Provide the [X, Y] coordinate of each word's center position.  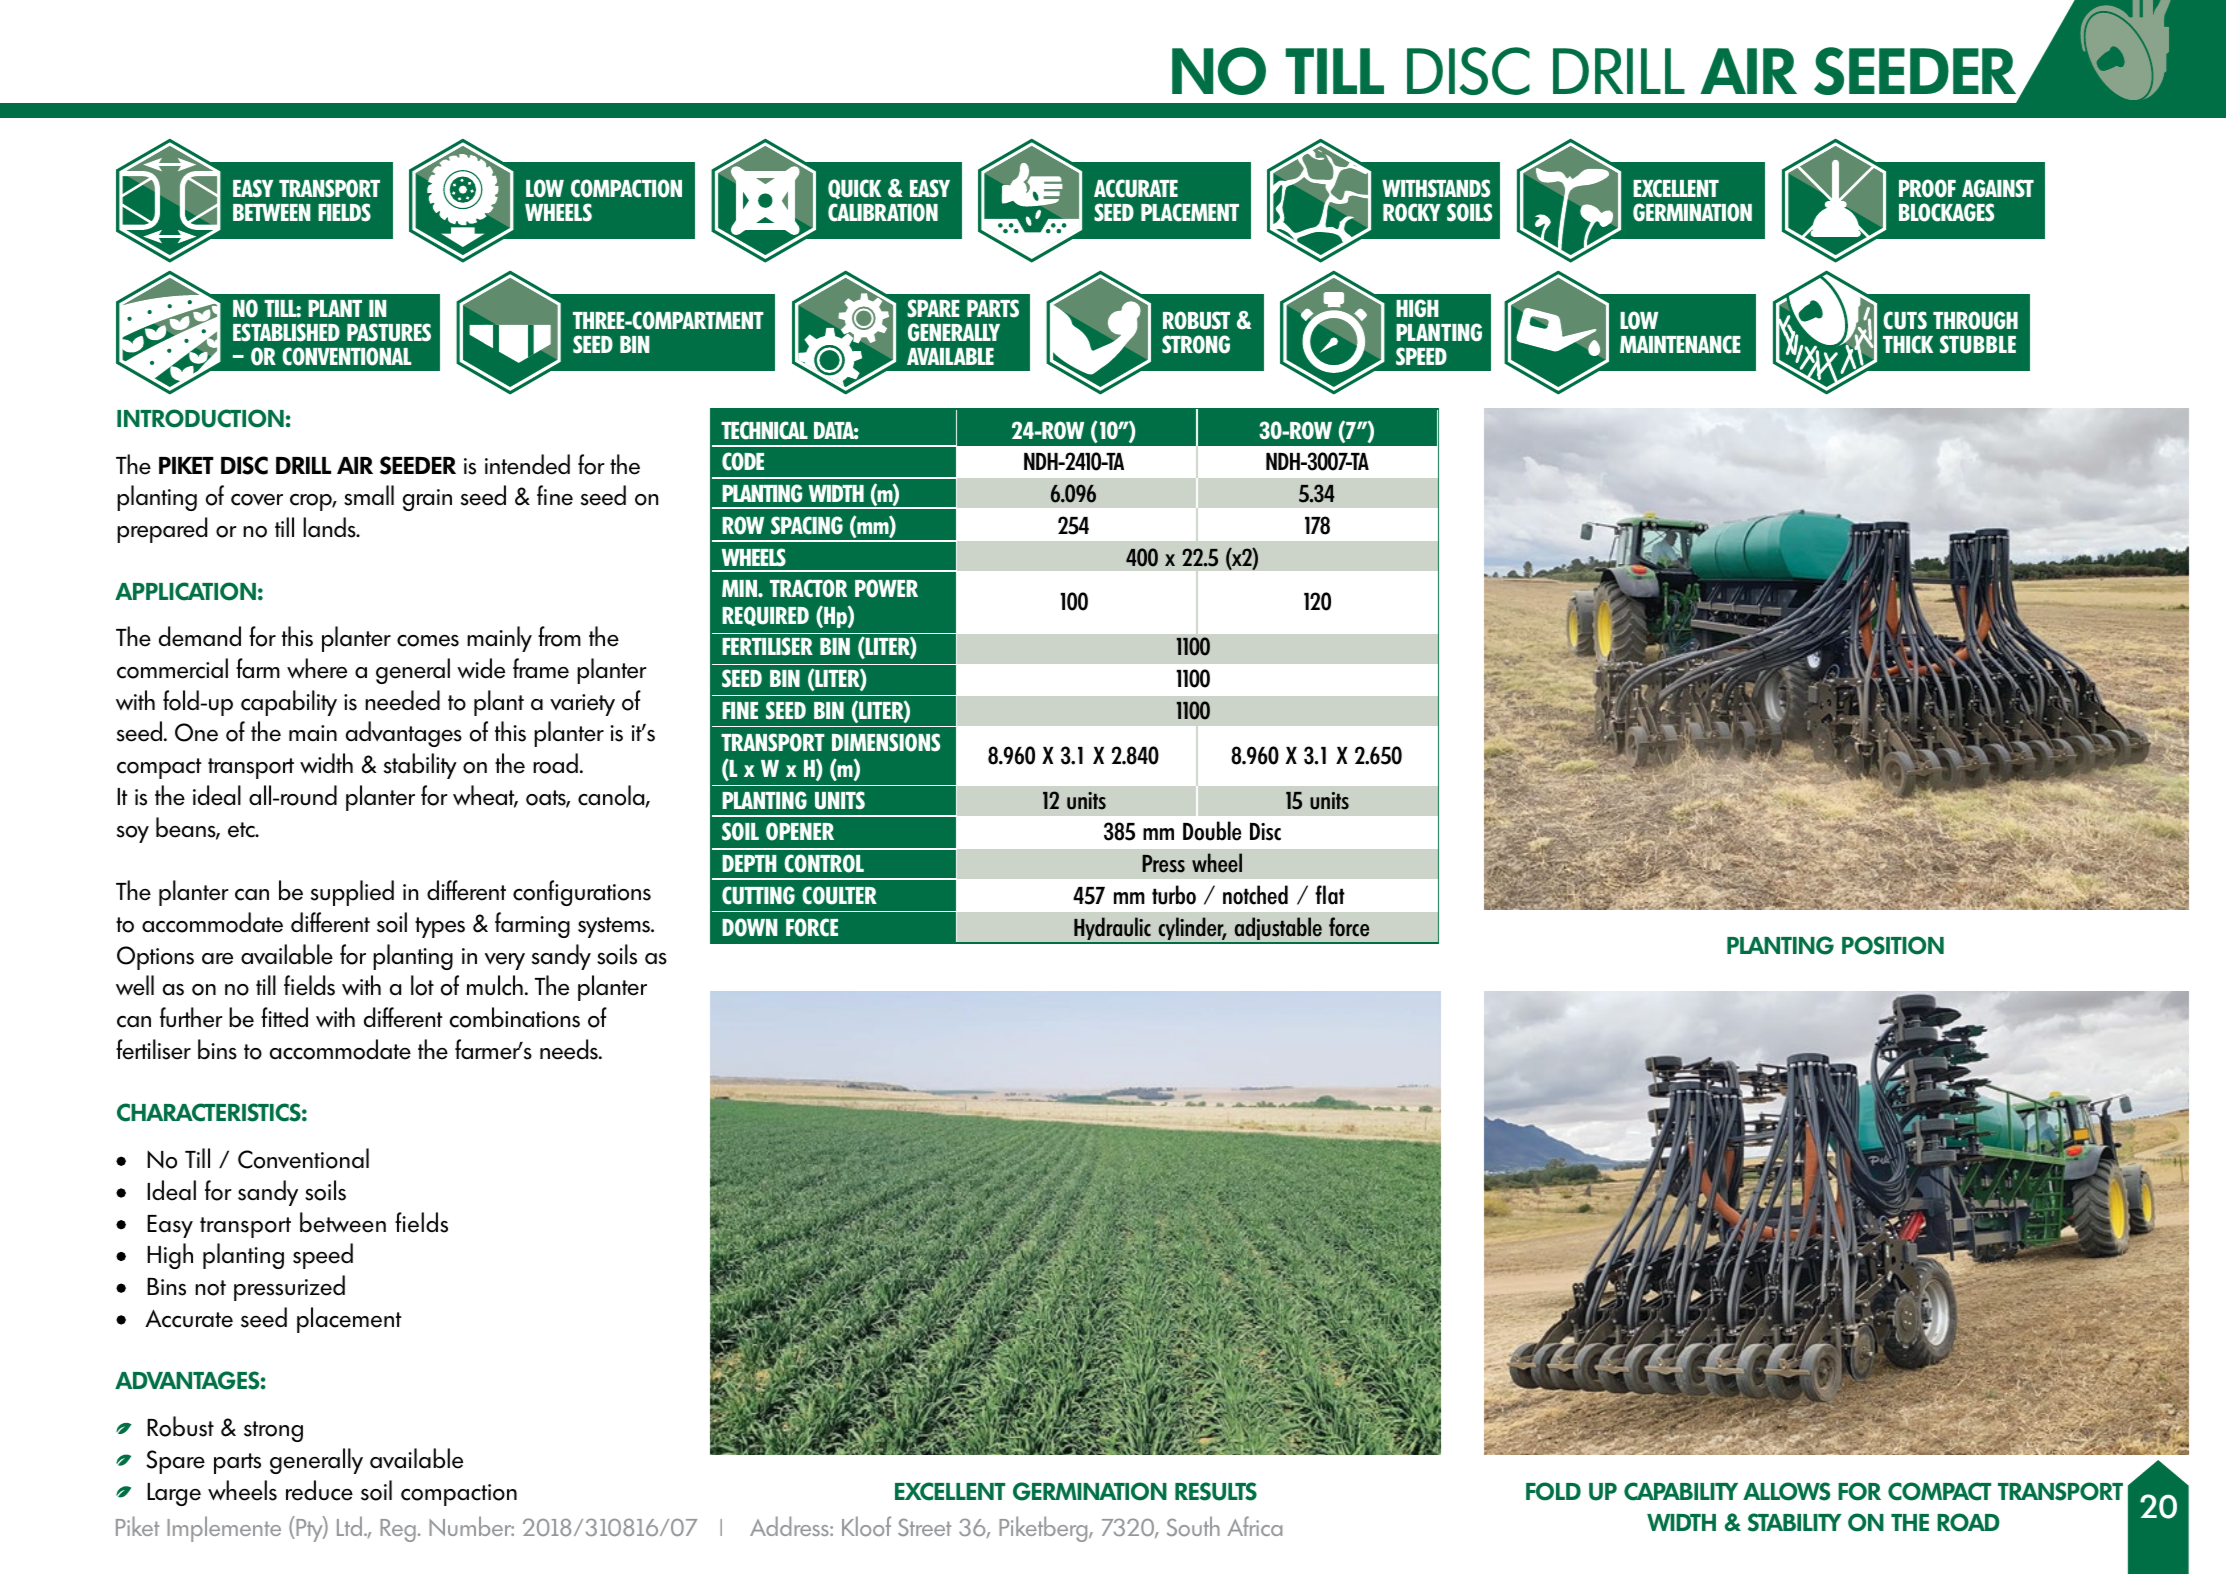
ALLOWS [1787, 1491]
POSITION [1893, 945]
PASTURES [389, 332]
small [369, 495]
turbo [1174, 895]
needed [402, 700]
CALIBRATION [883, 212]
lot [422, 985]
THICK [1908, 344]
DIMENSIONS [886, 742]
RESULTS [1216, 1491]
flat [1330, 895]
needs [570, 1049]
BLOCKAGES [1946, 212]
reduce [319, 1490]
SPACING [807, 525]
